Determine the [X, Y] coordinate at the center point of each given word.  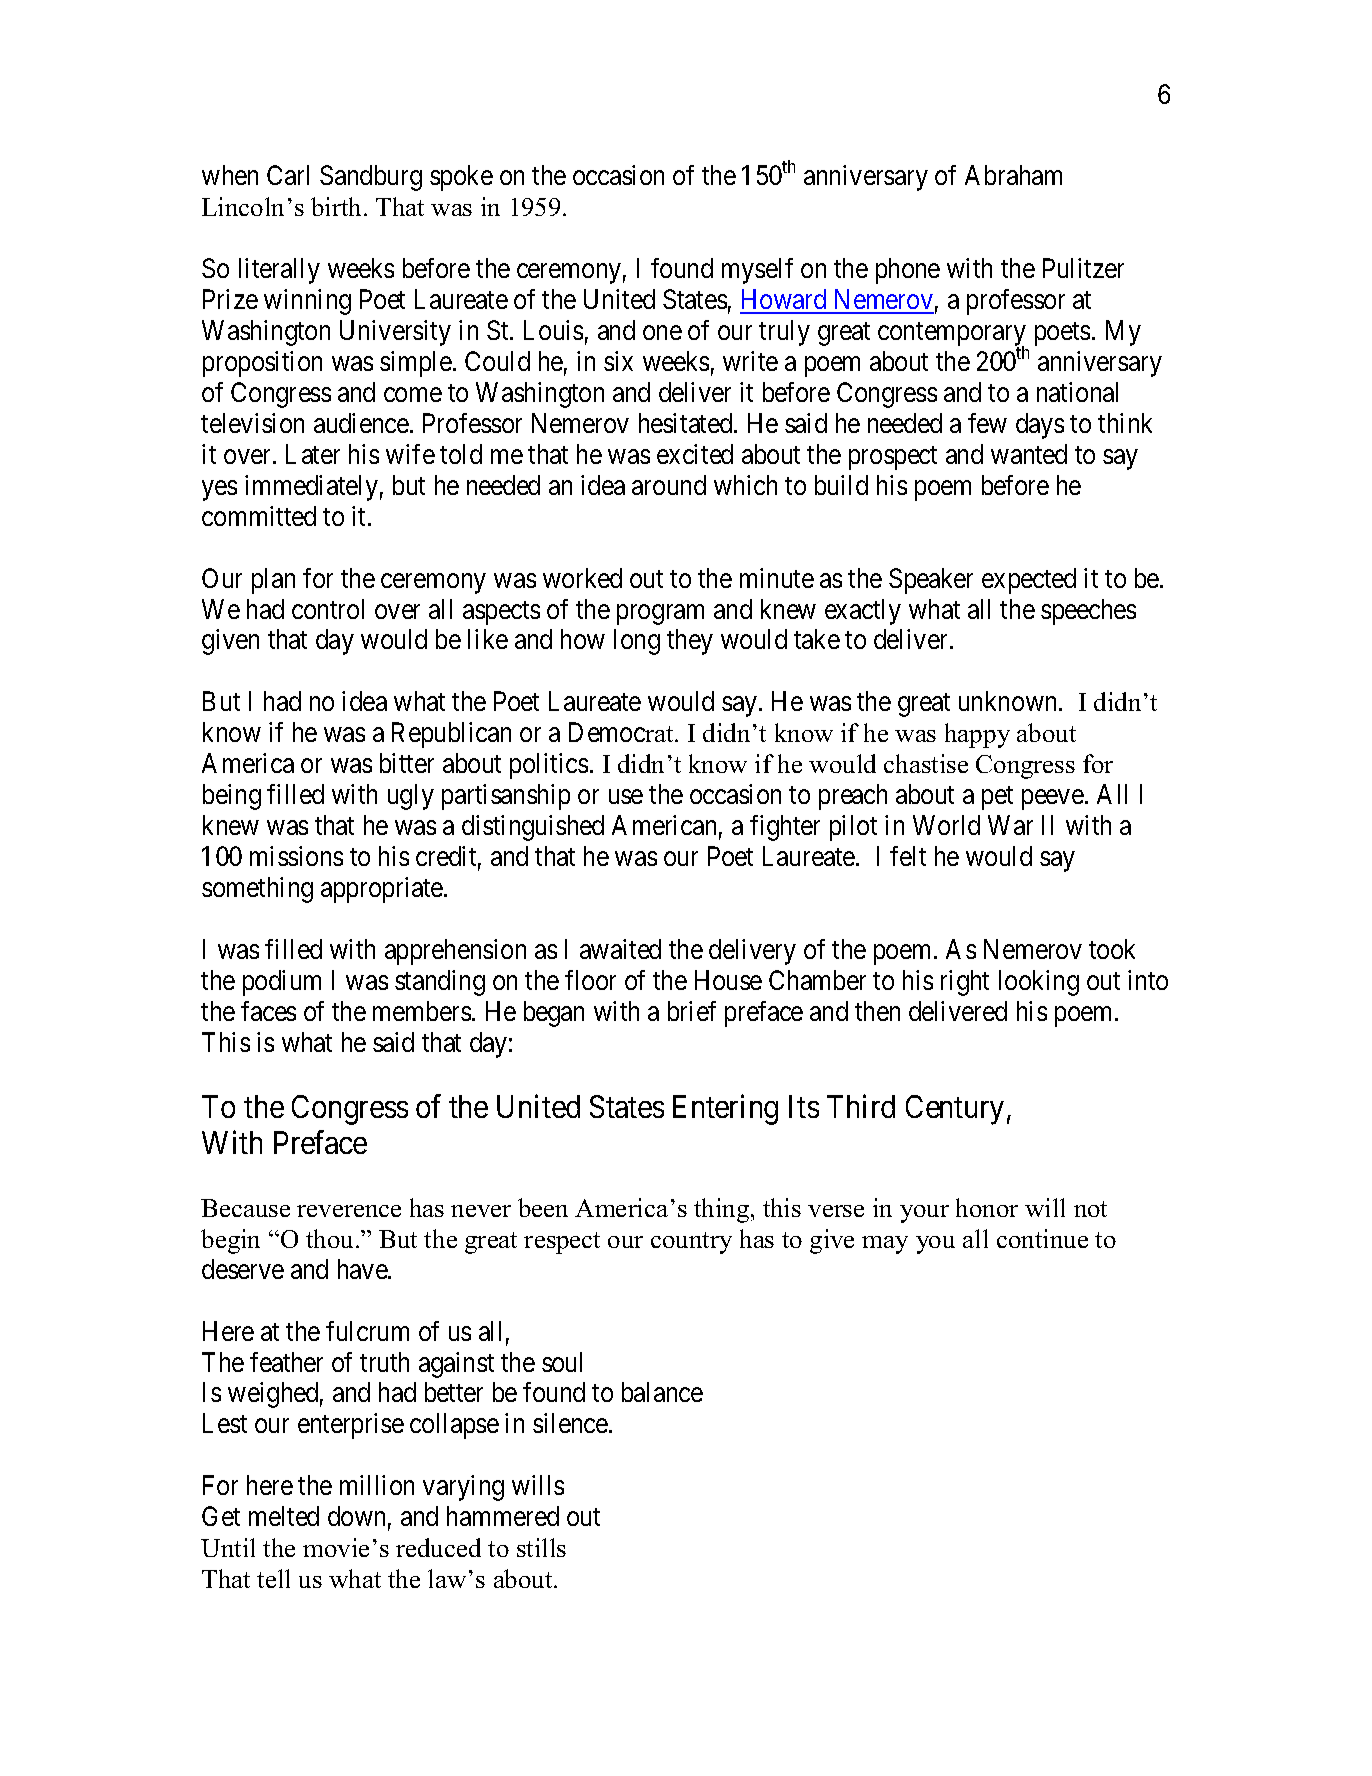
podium [282, 983]
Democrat [622, 732]
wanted [1029, 454]
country [691, 1243]
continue [1042, 1238]
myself [757, 271]
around [669, 485]
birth [336, 206]
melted [284, 1516]
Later [313, 454]
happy [977, 735]
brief [692, 1011]
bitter [407, 763]
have [363, 1269]
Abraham [1013, 175]
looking [1039, 983]
